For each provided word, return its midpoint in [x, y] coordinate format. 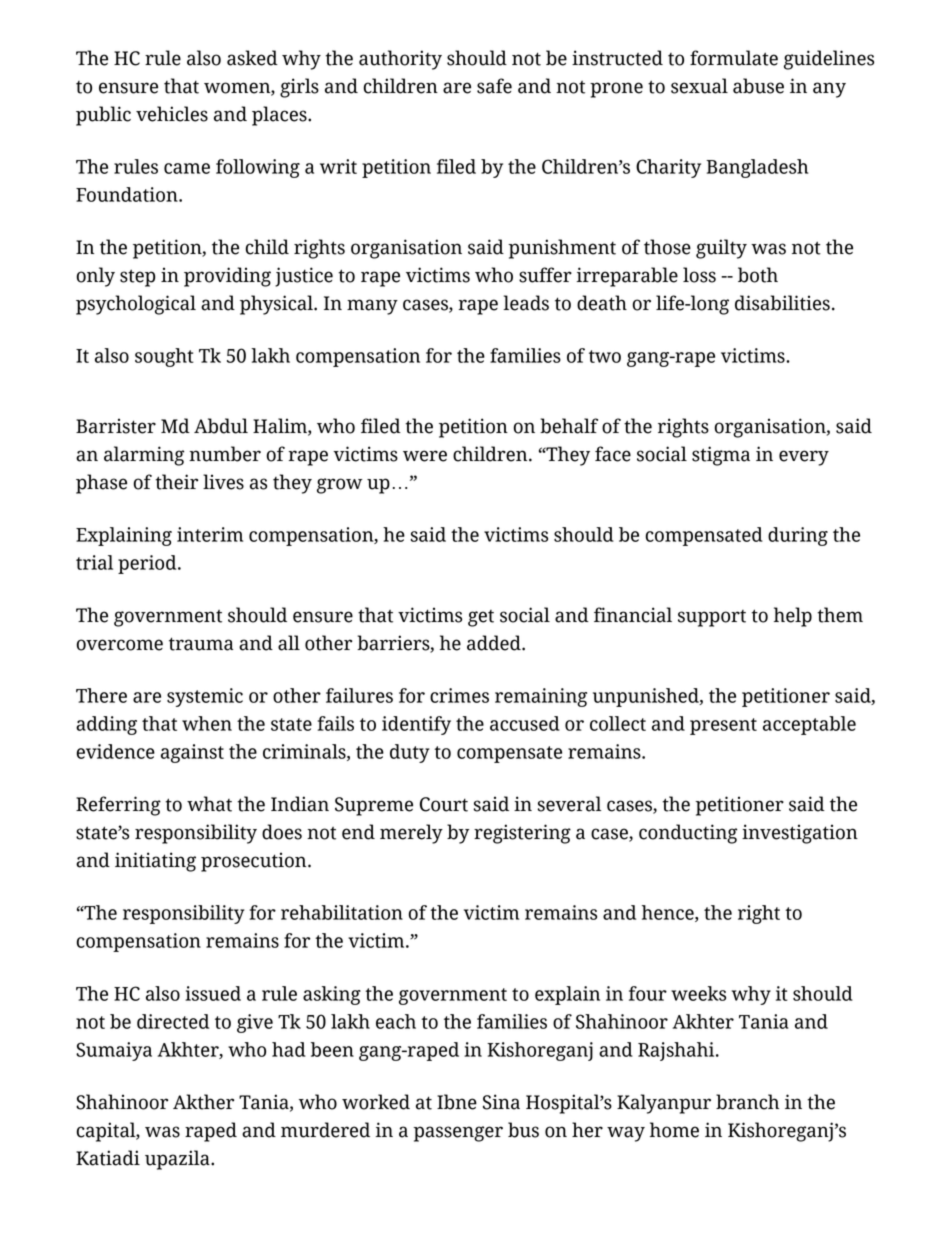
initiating [155, 862]
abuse [758, 86]
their [176, 482]
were [425, 456]
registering [522, 834]
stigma [721, 456]
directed [173, 1021]
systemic [205, 697]
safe [494, 86]
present [723, 726]
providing [227, 277]
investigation [800, 834]
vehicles [172, 114]
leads [526, 303]
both [758, 275]
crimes [459, 695]
